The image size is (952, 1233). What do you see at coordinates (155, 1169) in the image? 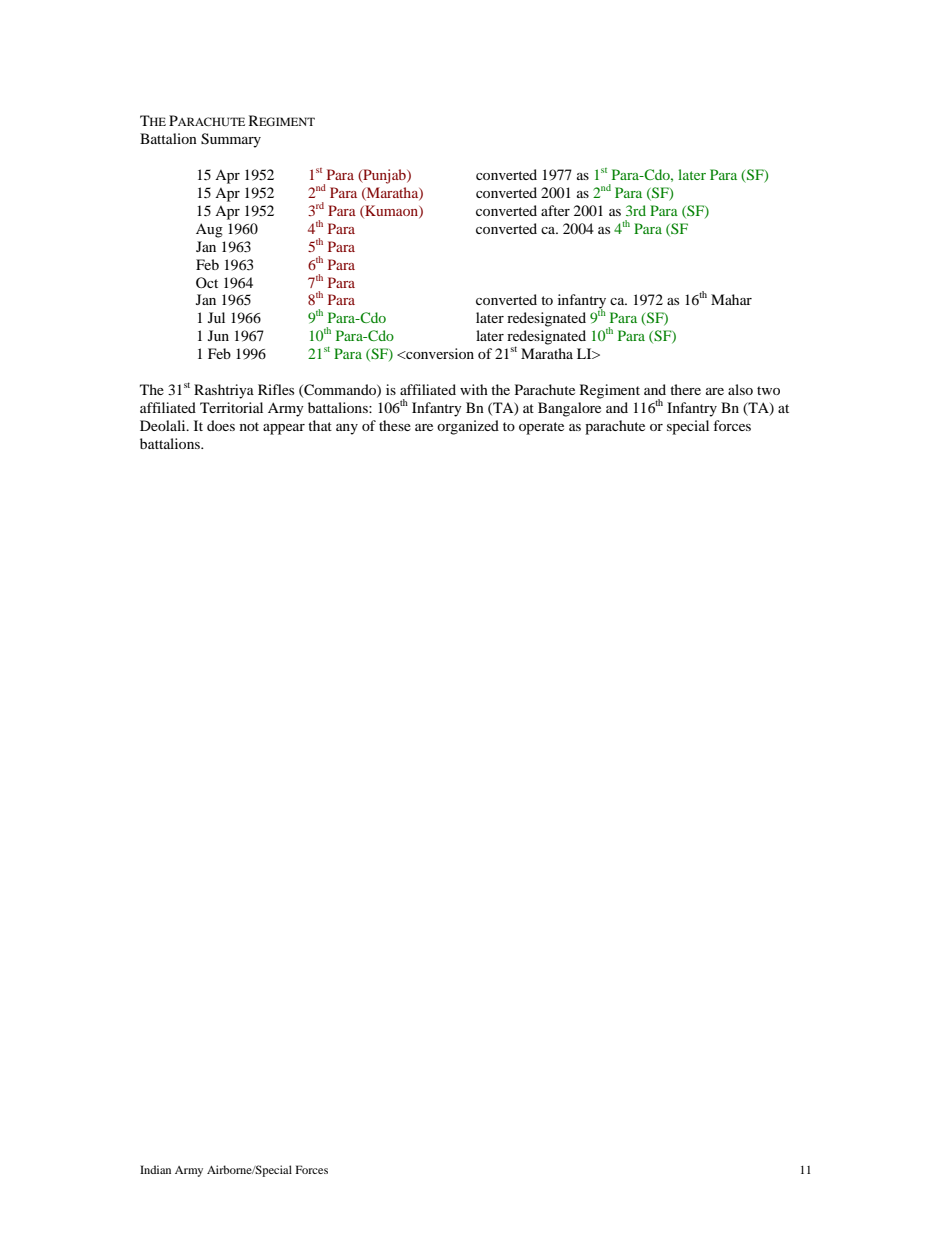
I see `Indian` at bounding box center [155, 1169].
